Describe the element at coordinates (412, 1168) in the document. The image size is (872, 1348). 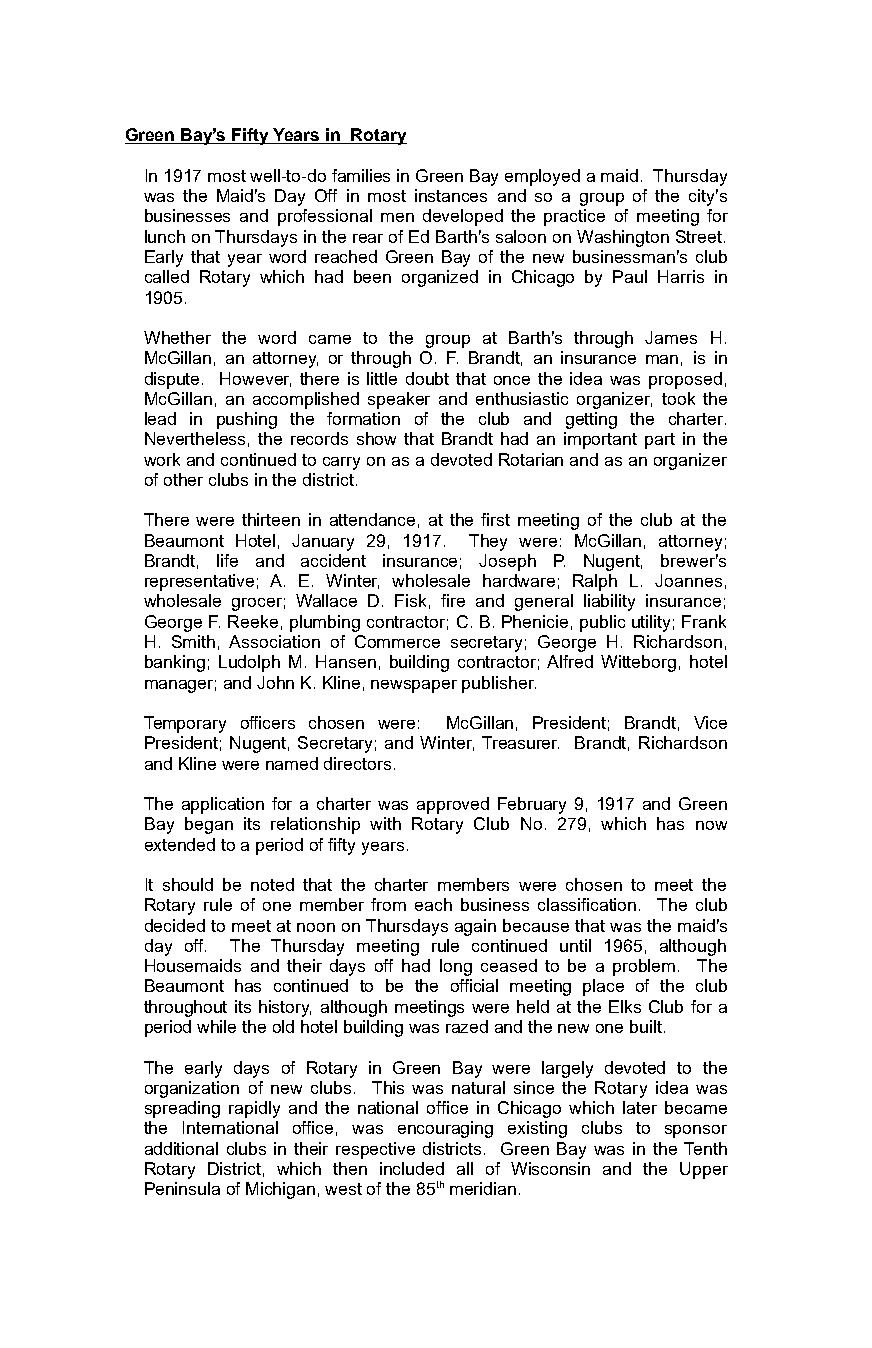
I see `included` at that location.
